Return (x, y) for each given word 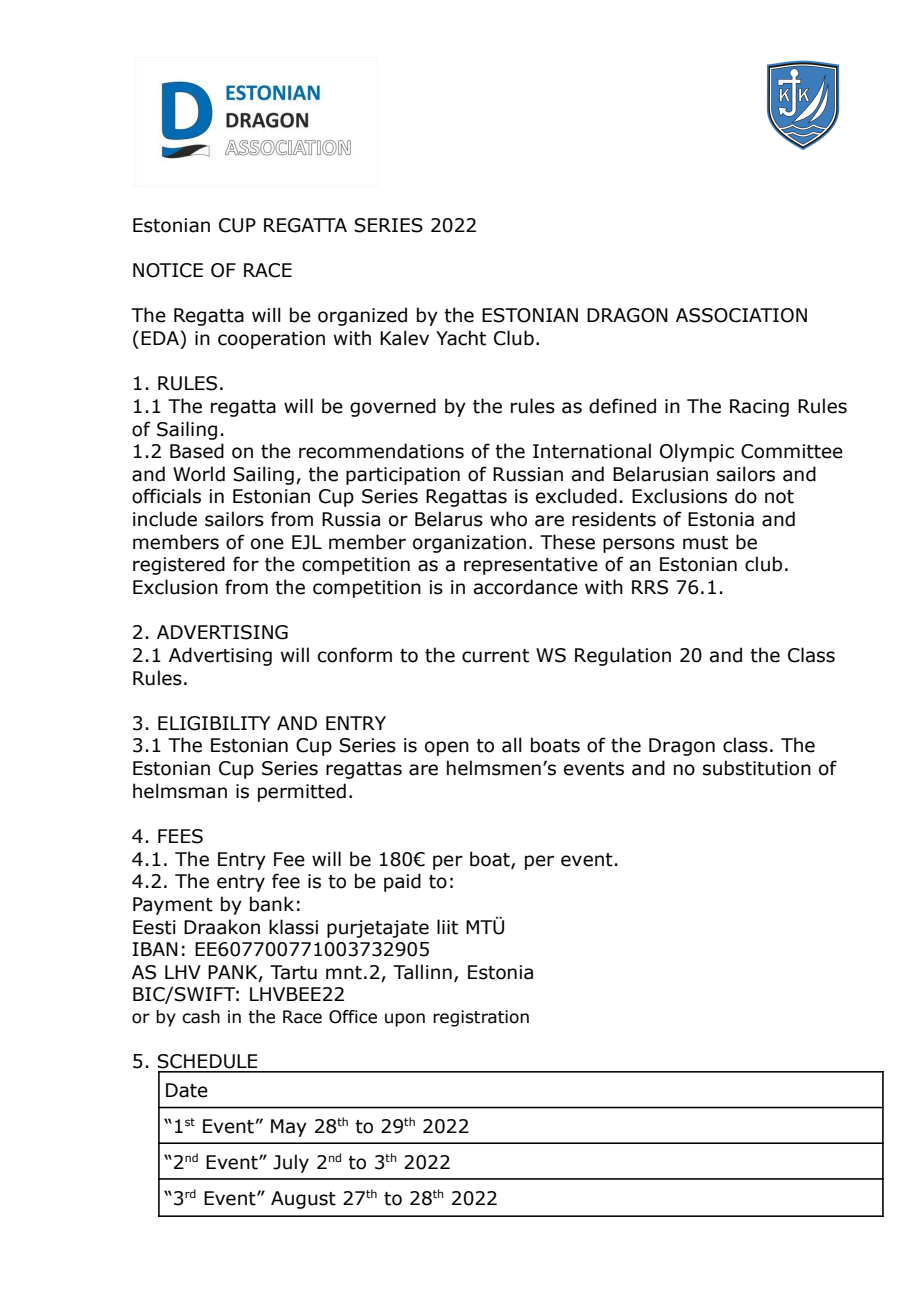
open (447, 748)
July (291, 1163)
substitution (757, 768)
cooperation (271, 340)
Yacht (461, 338)
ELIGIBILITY (214, 723)
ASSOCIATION (741, 315)
